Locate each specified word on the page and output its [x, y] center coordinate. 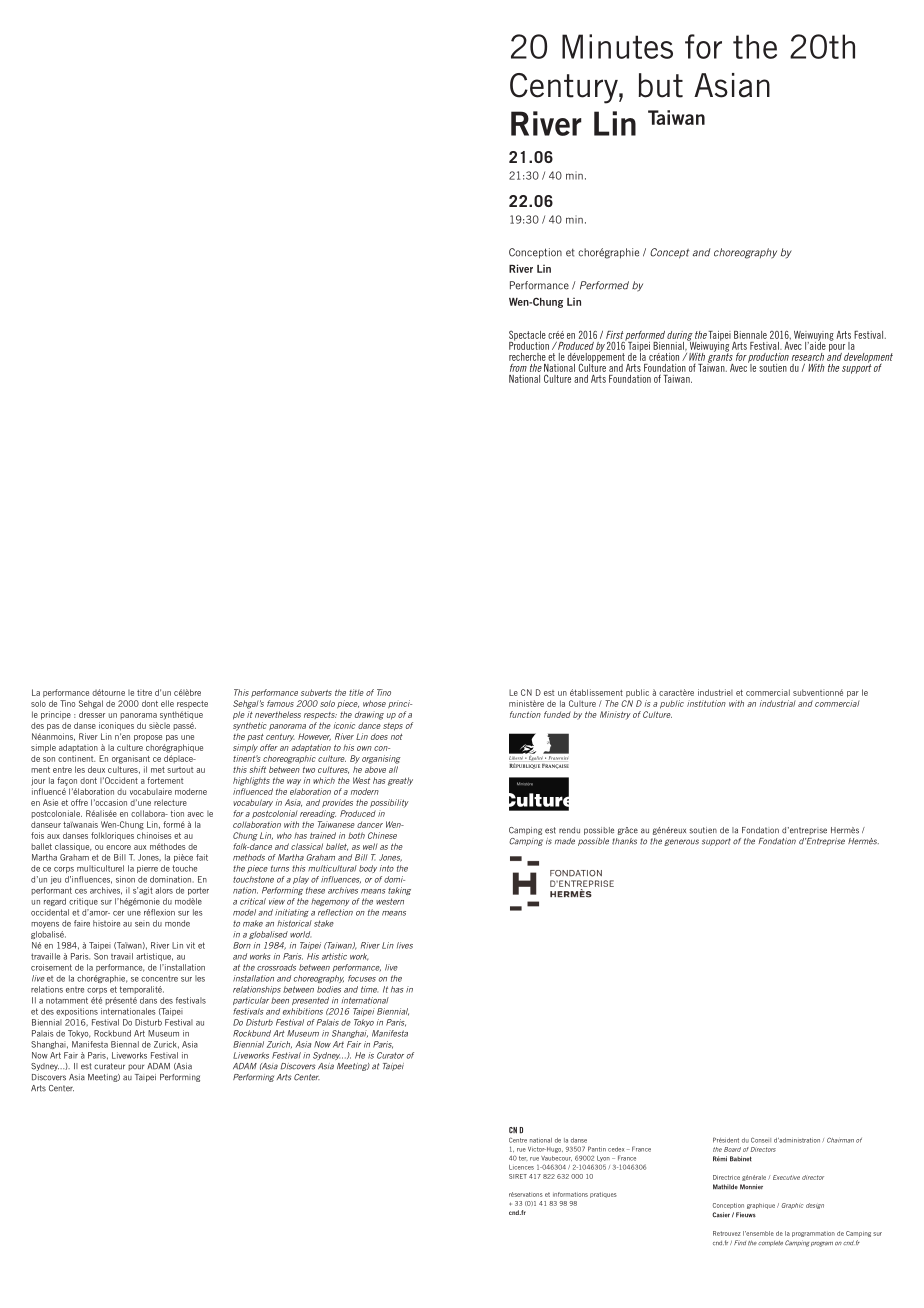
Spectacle [527, 336]
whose [374, 703]
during [680, 337]
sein [142, 923]
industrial [778, 703]
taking [399, 891]
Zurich [279, 1044]
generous [681, 842]
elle [167, 703]
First [615, 335]
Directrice [726, 1177]
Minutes [617, 46]
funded [557, 714]
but [661, 85]
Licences [521, 1167]
